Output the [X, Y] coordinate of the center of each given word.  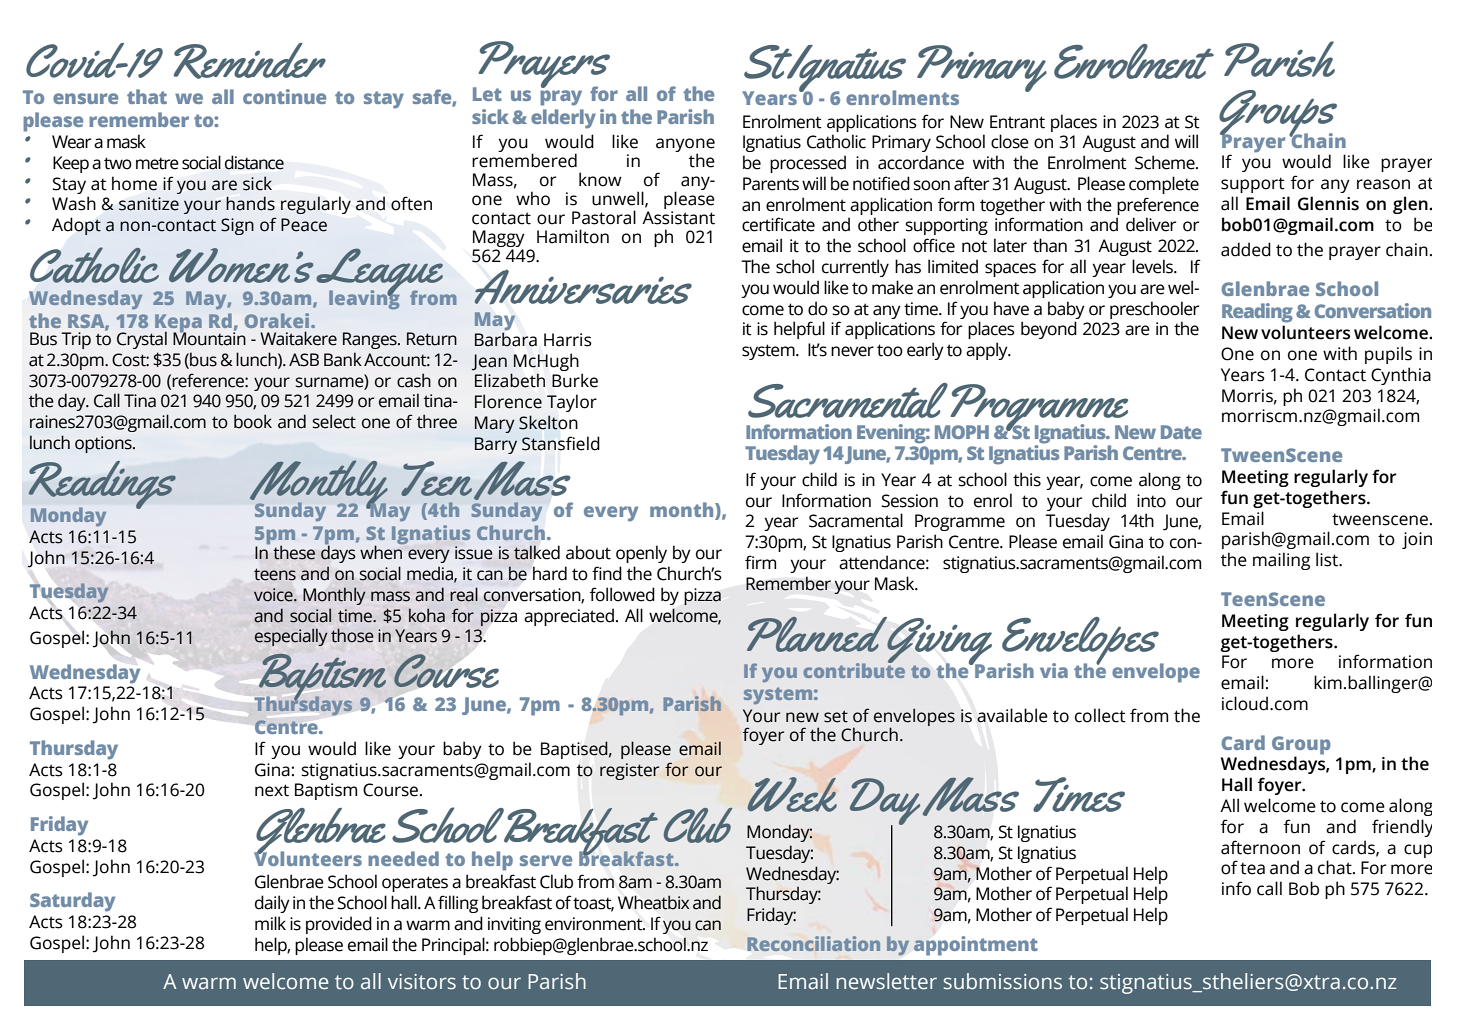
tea [1252, 868]
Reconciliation [813, 943]
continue [284, 96]
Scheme [1166, 162]
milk [270, 923]
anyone [685, 146]
